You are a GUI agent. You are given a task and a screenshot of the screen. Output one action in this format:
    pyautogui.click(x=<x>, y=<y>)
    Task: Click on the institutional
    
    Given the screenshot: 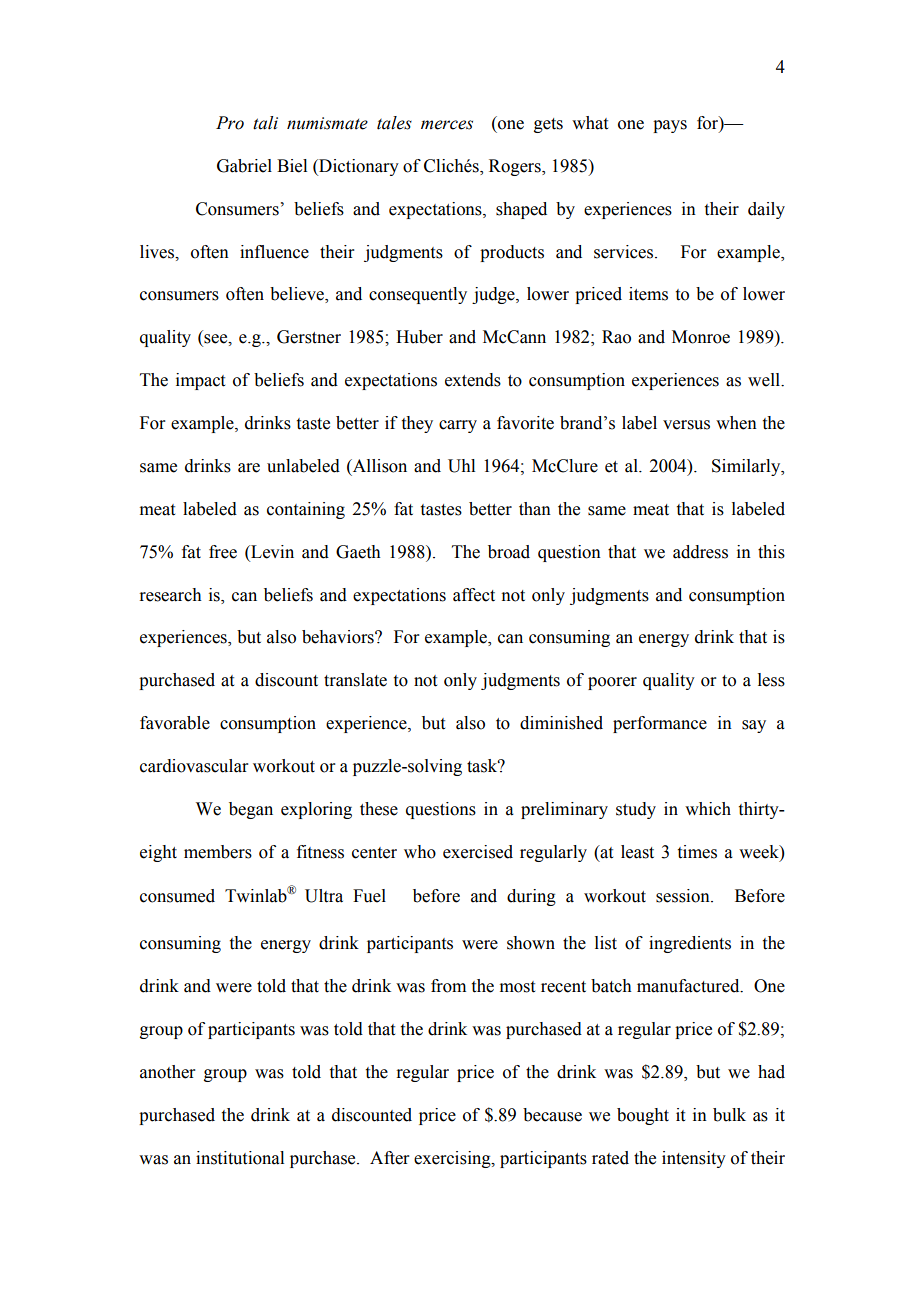 What is the action you would take?
    pyautogui.click(x=240, y=1158)
